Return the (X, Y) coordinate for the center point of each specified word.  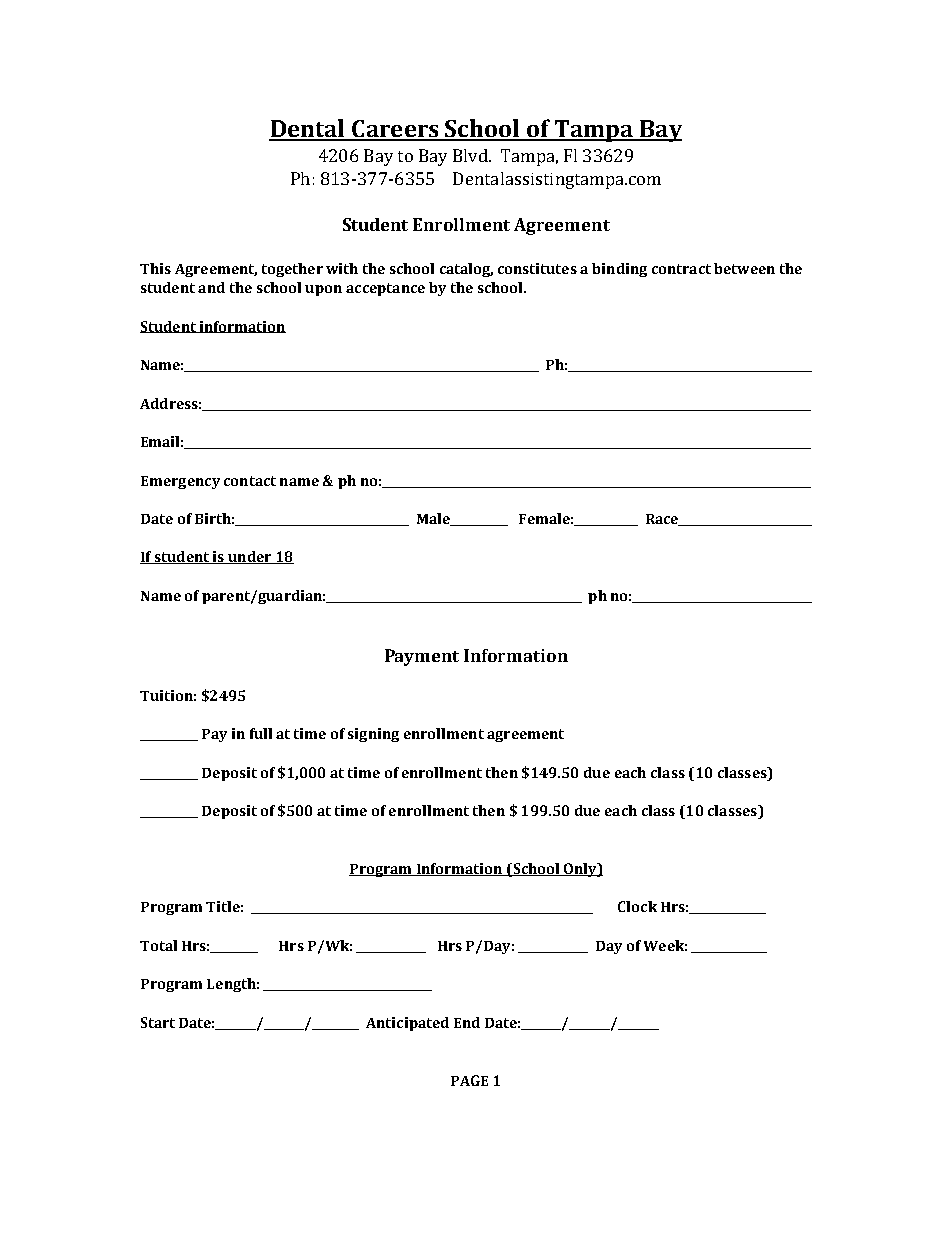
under (250, 557)
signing (373, 735)
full (261, 733)
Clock (637, 906)
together (292, 270)
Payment (422, 657)
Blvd (471, 155)
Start (158, 1022)
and (211, 287)
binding (619, 270)
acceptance (385, 289)
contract (681, 269)
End (467, 1022)
